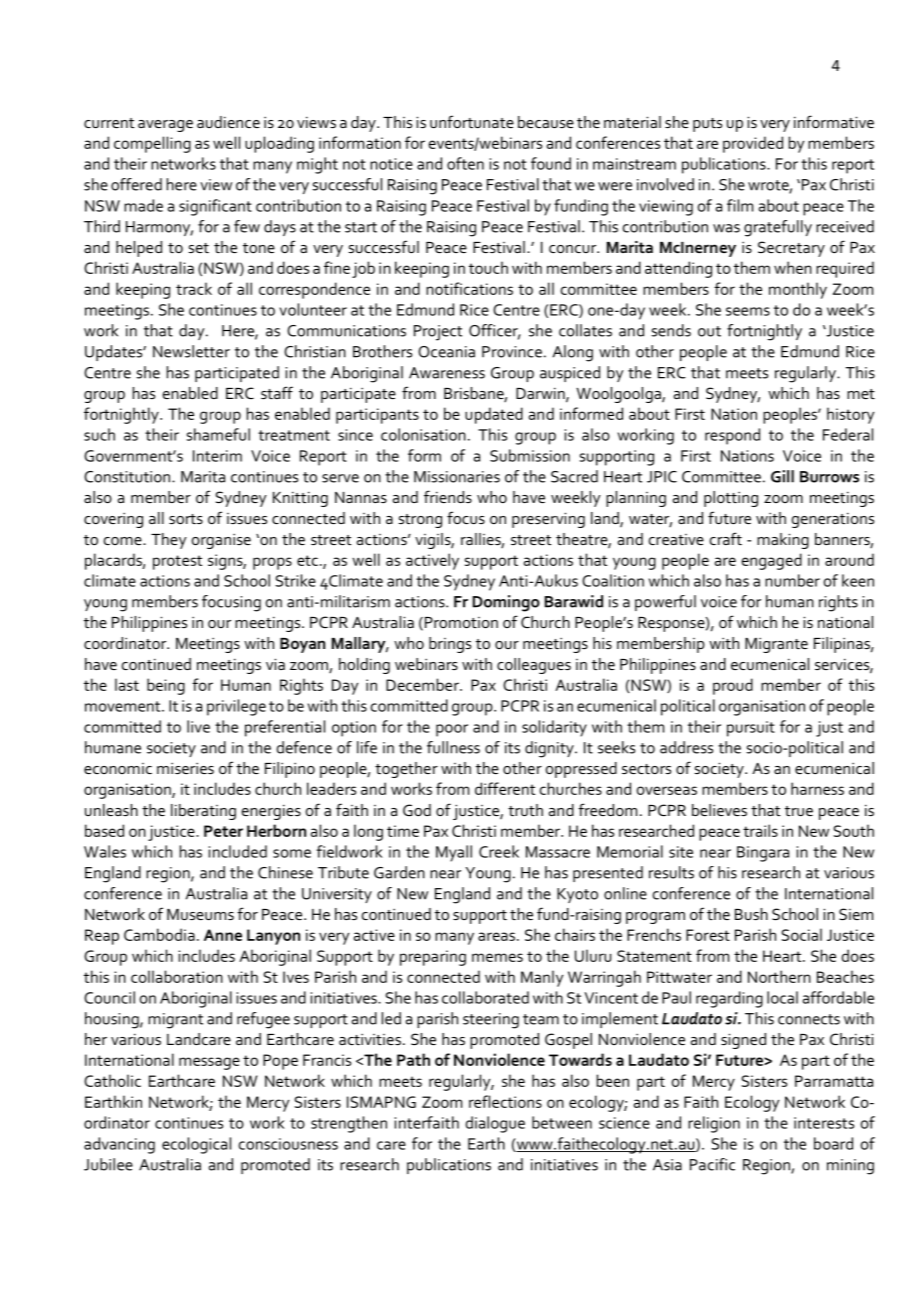  Describe the element at coordinates (751, 914) in the screenshot. I see `Bush` at that location.
